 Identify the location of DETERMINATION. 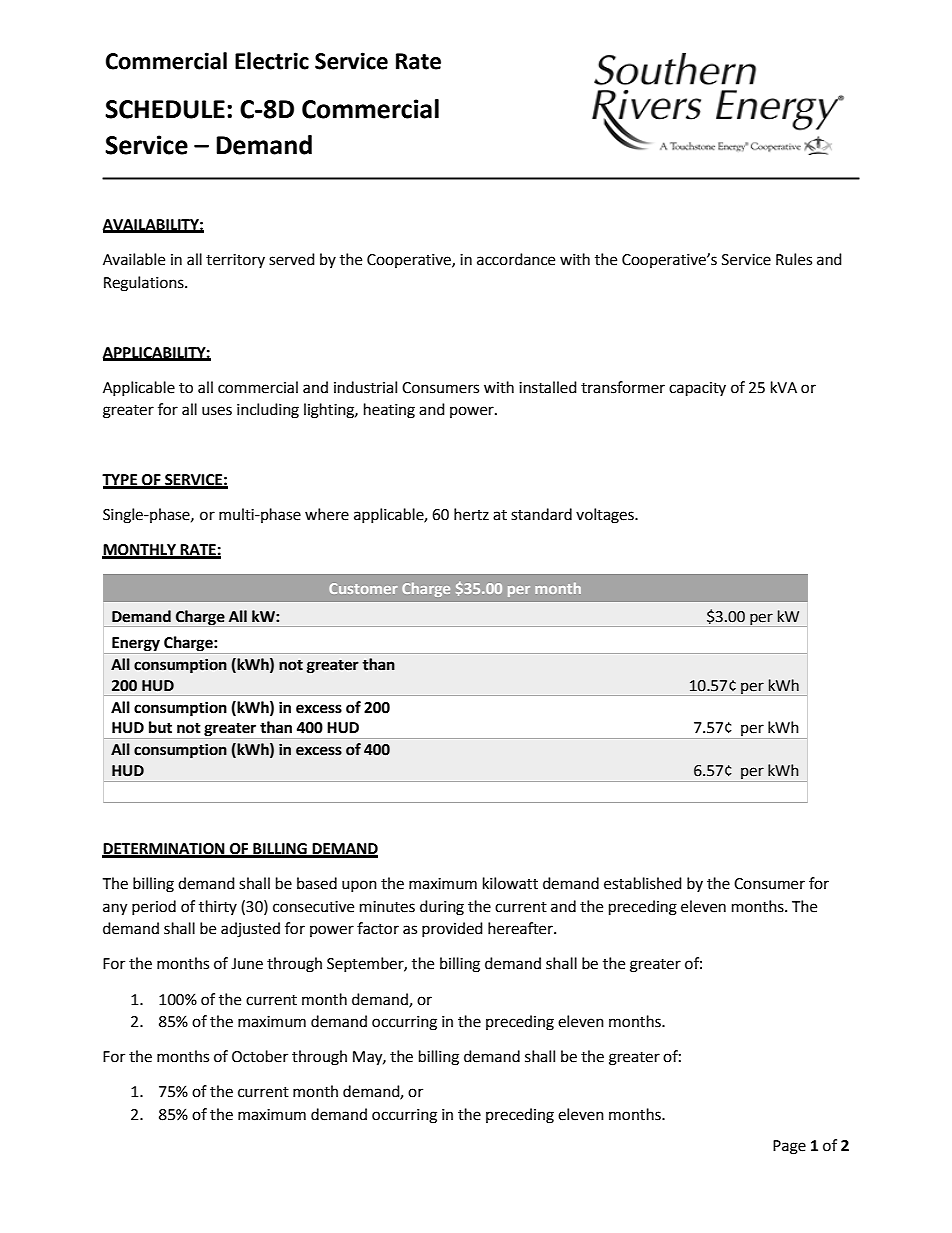
(164, 850).
